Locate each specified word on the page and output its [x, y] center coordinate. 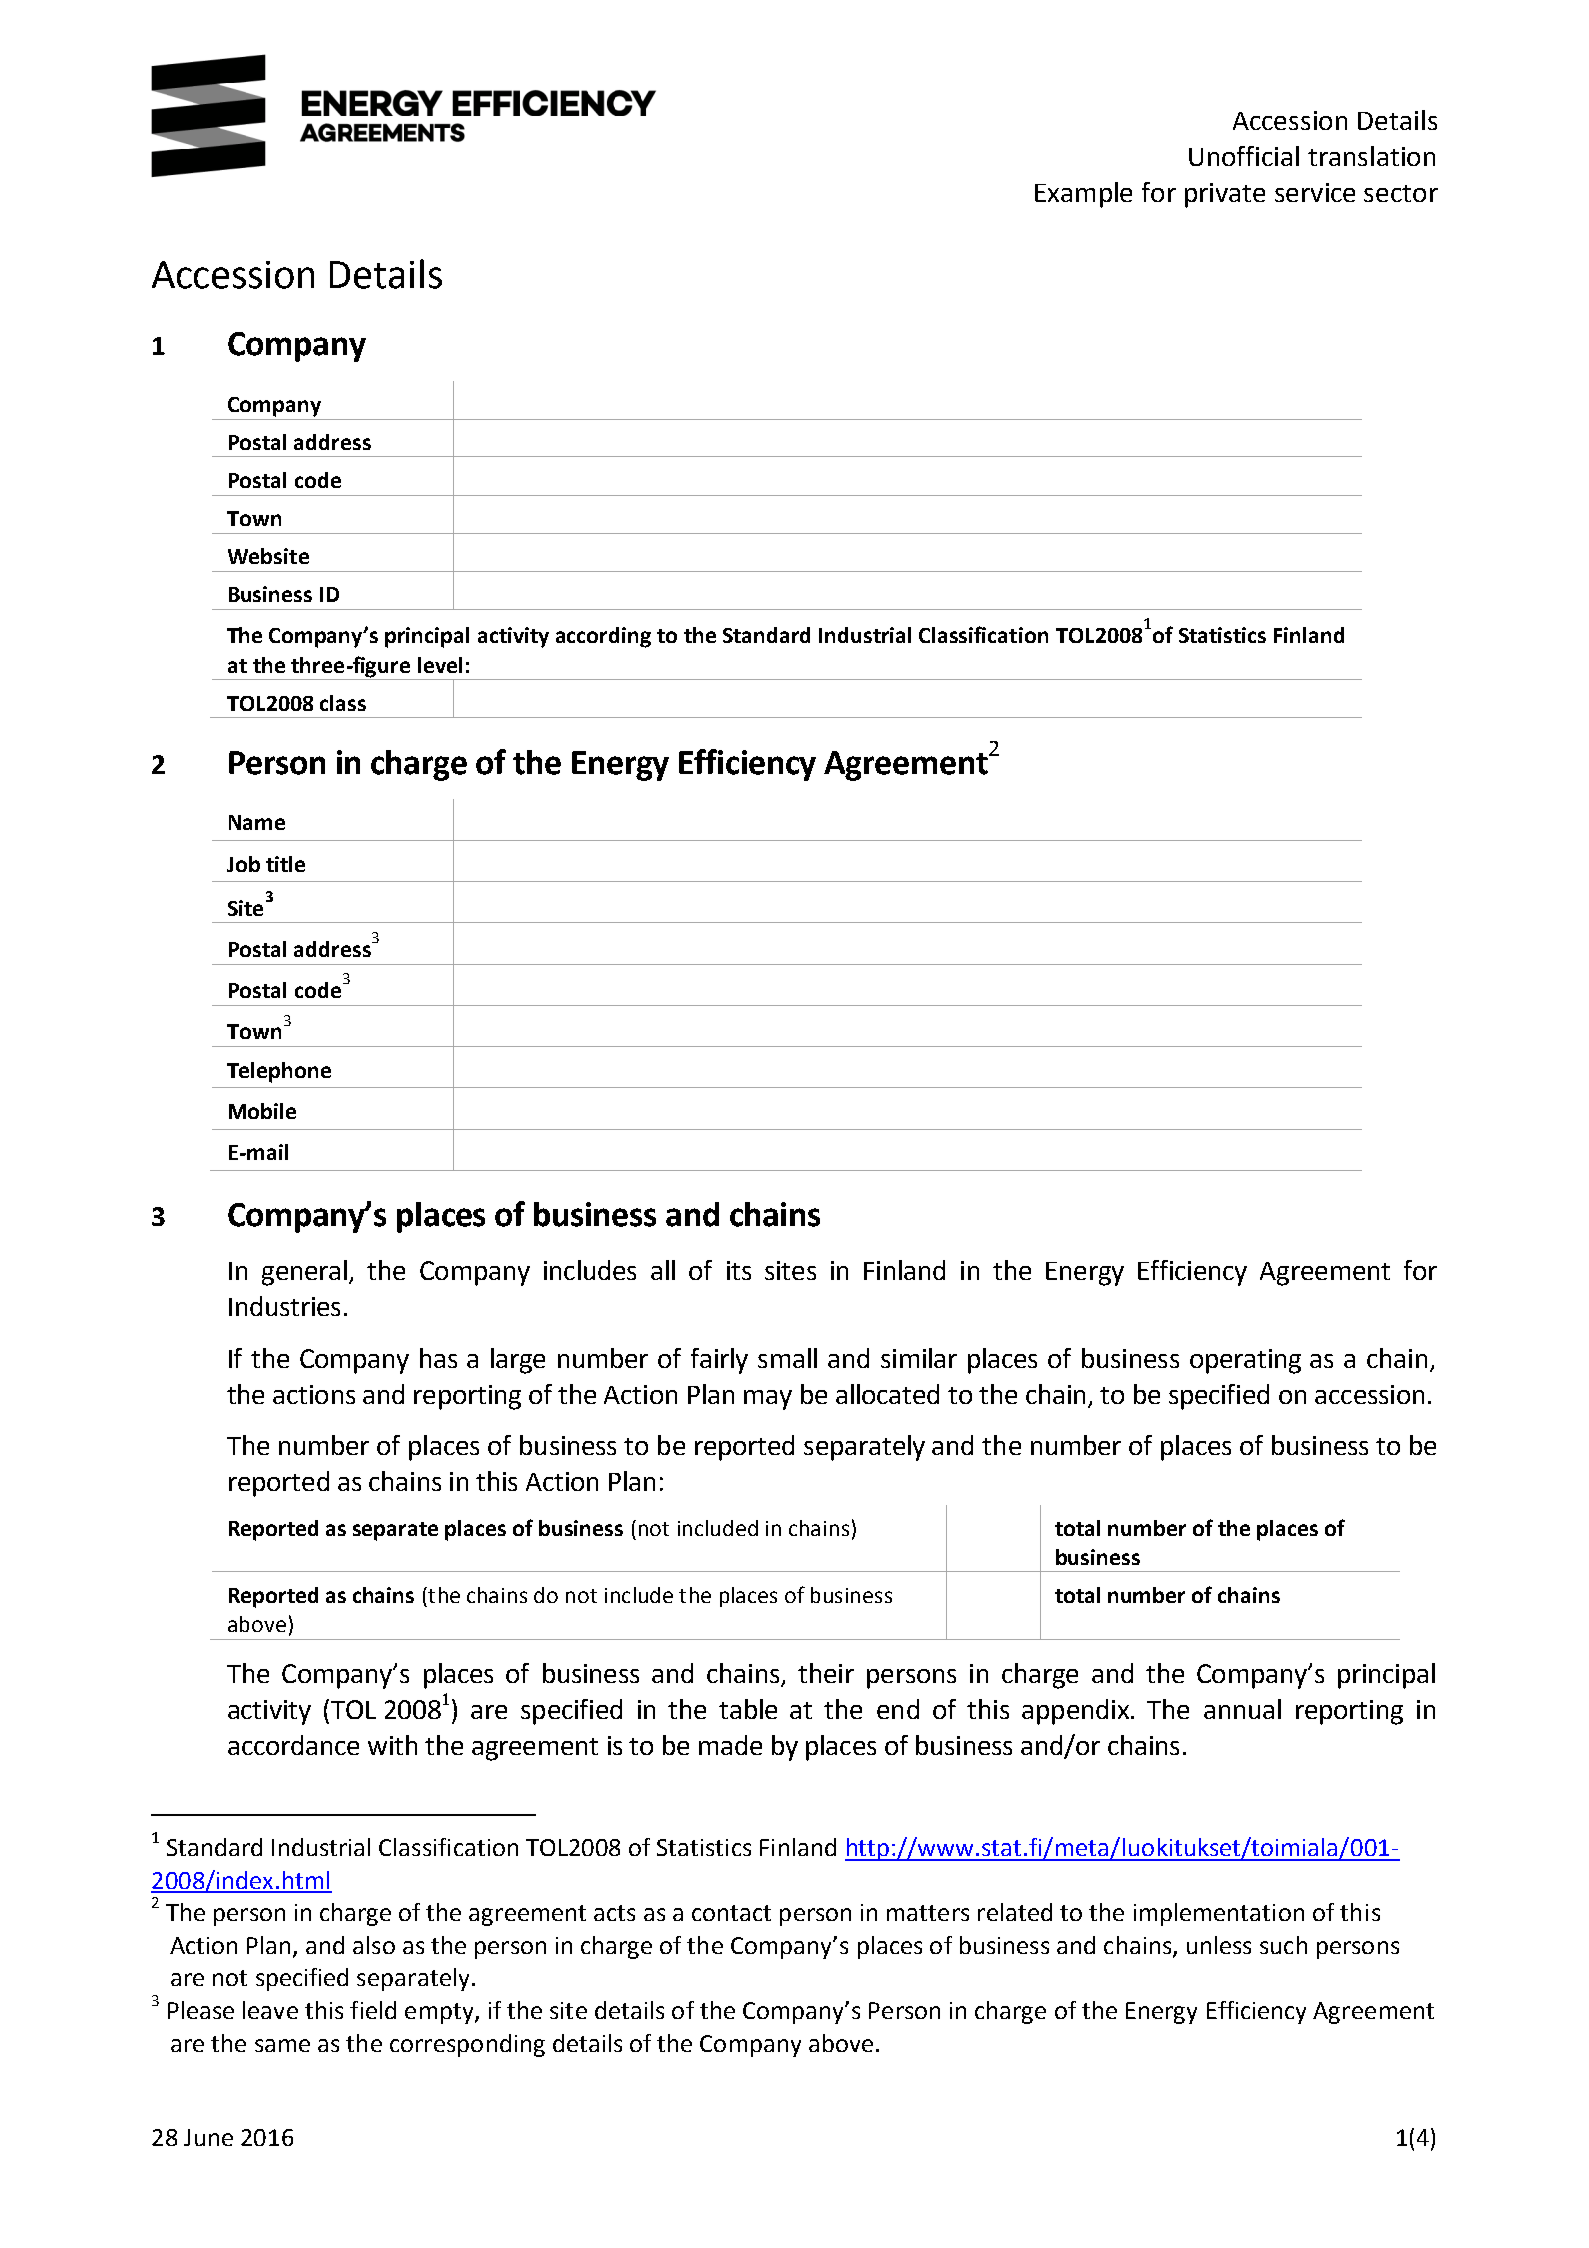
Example [1083, 195]
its [739, 1270]
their [826, 1673]
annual [1242, 1709]
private [1225, 195]
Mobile [262, 1111]
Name [257, 822]
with [392, 1745]
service [1315, 192]
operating [1245, 1361]
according [603, 637]
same [282, 2045]
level [440, 665]
